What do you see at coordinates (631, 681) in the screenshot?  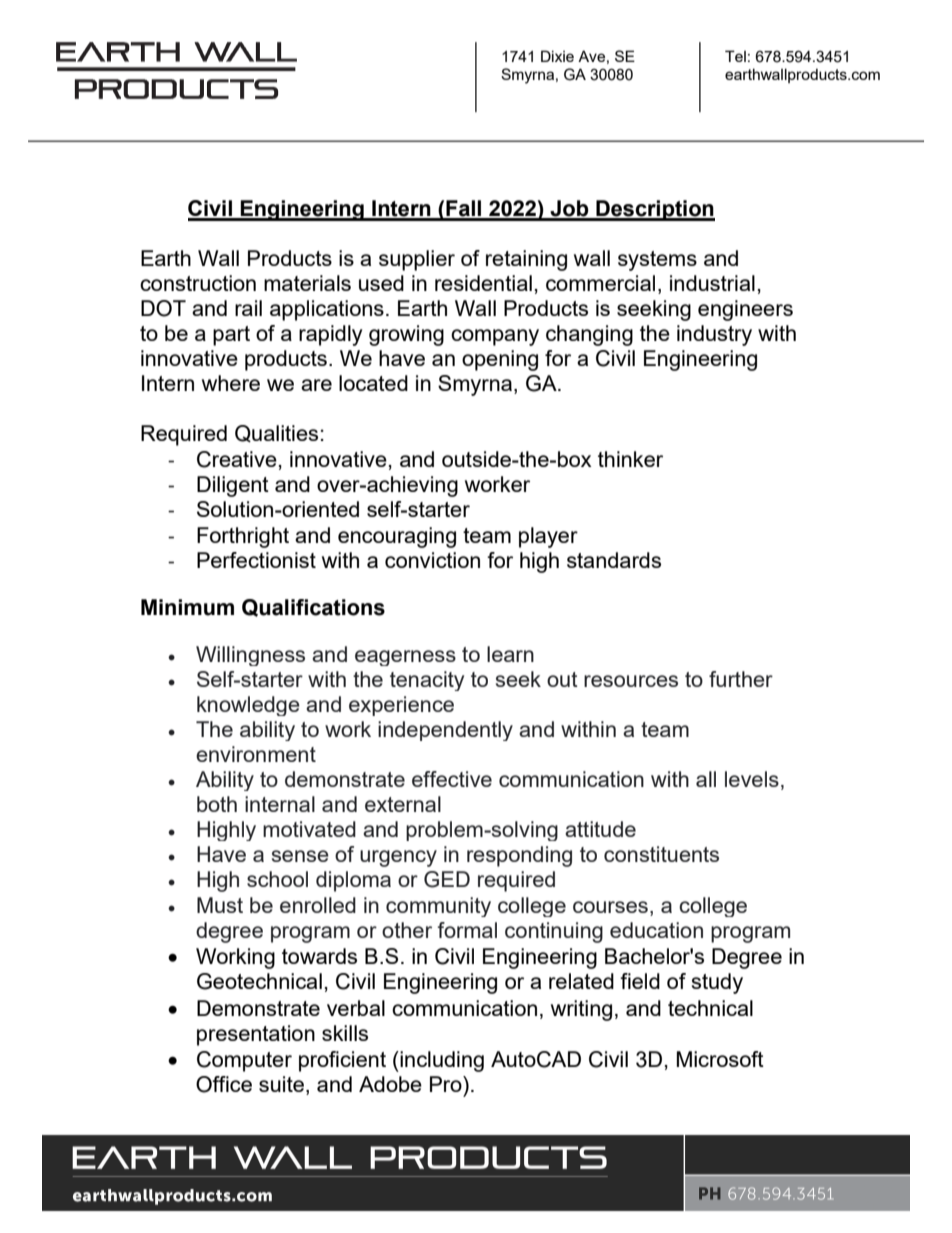 I see `resources` at bounding box center [631, 681].
